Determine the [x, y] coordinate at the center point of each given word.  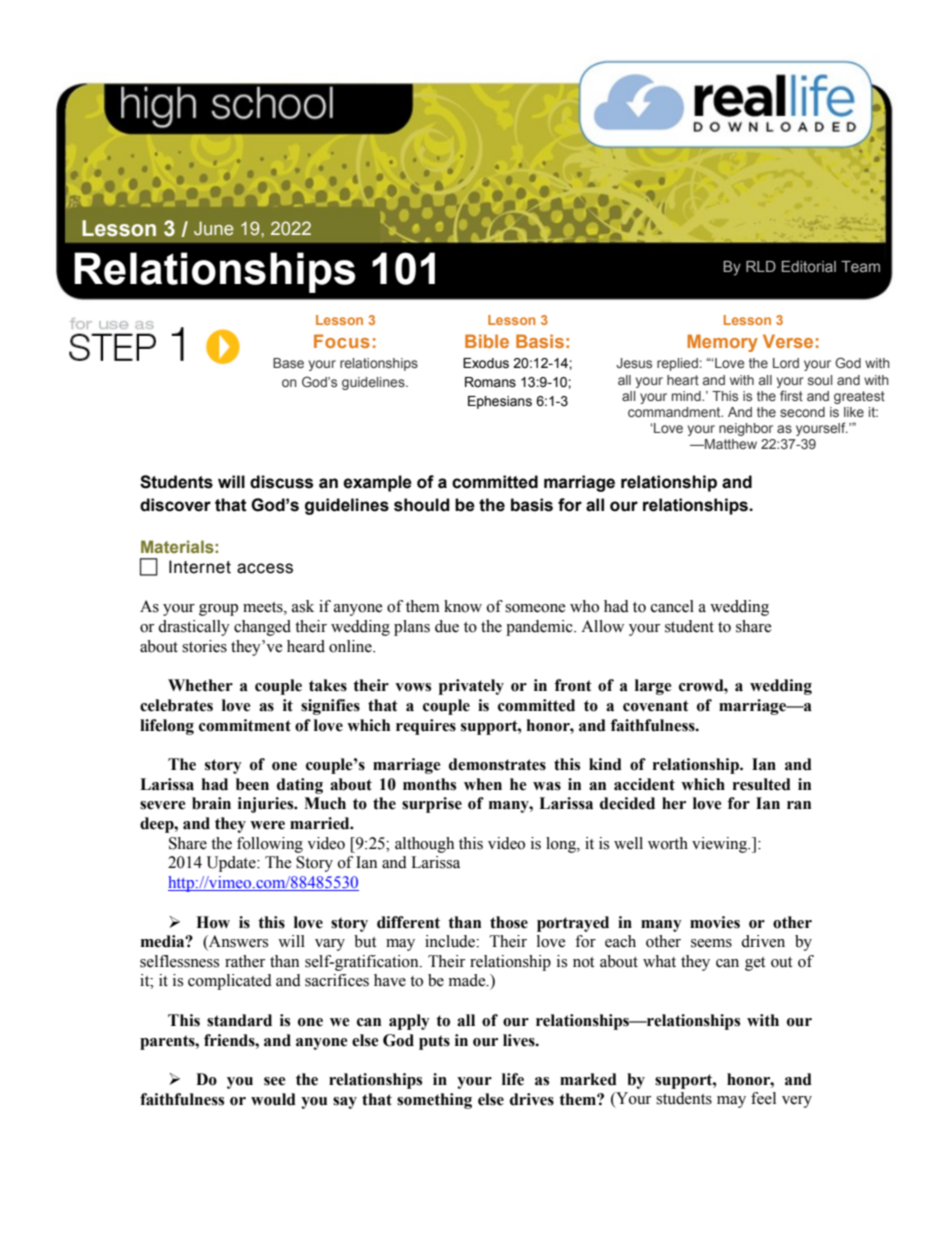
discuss [281, 482]
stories [204, 646]
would [273, 1099]
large [653, 687]
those [509, 922]
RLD [761, 266]
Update [232, 864]
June [214, 228]
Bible [487, 341]
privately [471, 687]
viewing [721, 845]
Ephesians [500, 402]
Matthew [730, 444]
